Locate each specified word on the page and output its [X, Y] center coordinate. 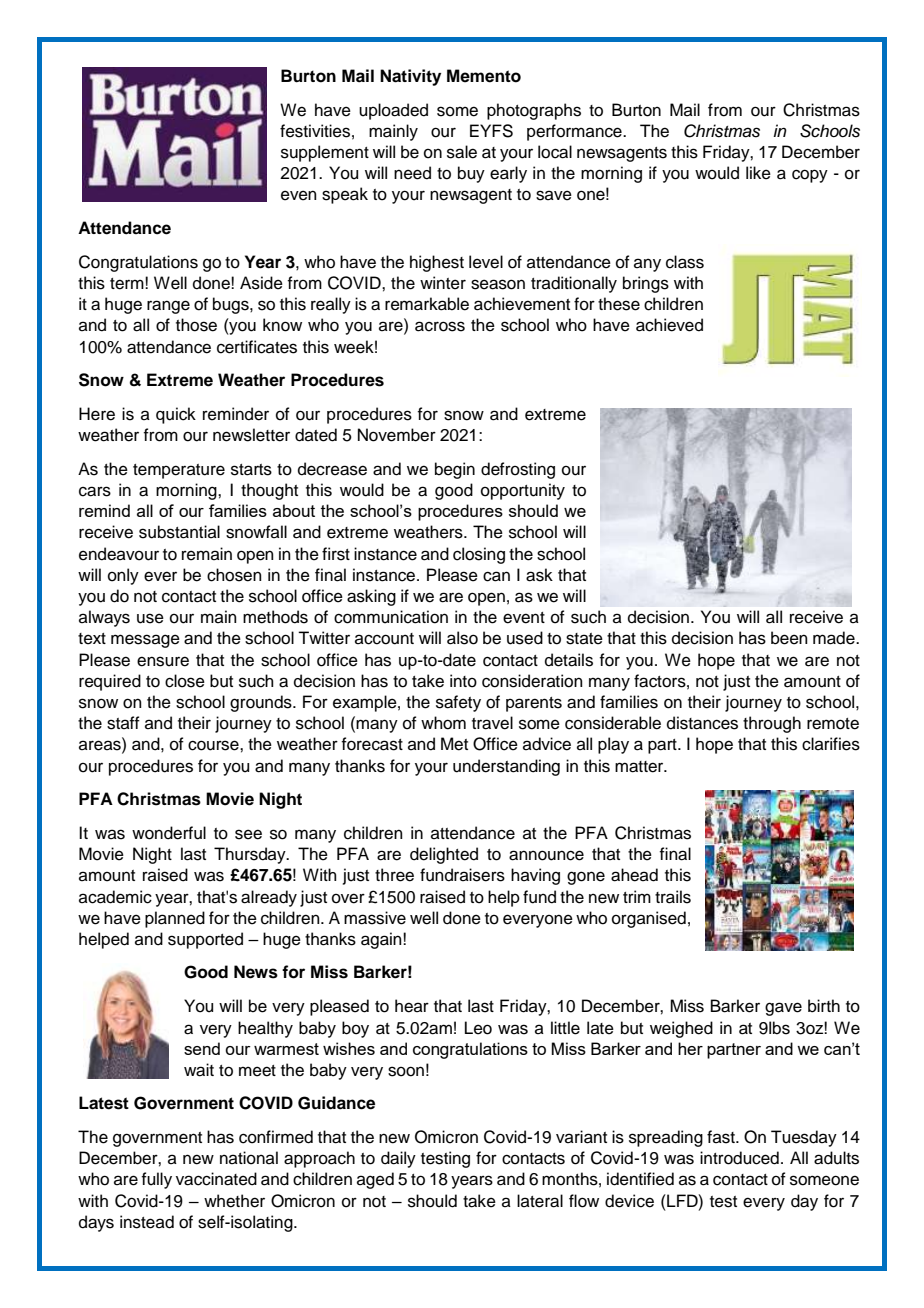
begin [455, 470]
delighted [444, 855]
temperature [179, 471]
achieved [669, 325]
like [758, 173]
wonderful [169, 833]
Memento [484, 76]
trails [673, 897]
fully [156, 1180]
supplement [325, 153]
